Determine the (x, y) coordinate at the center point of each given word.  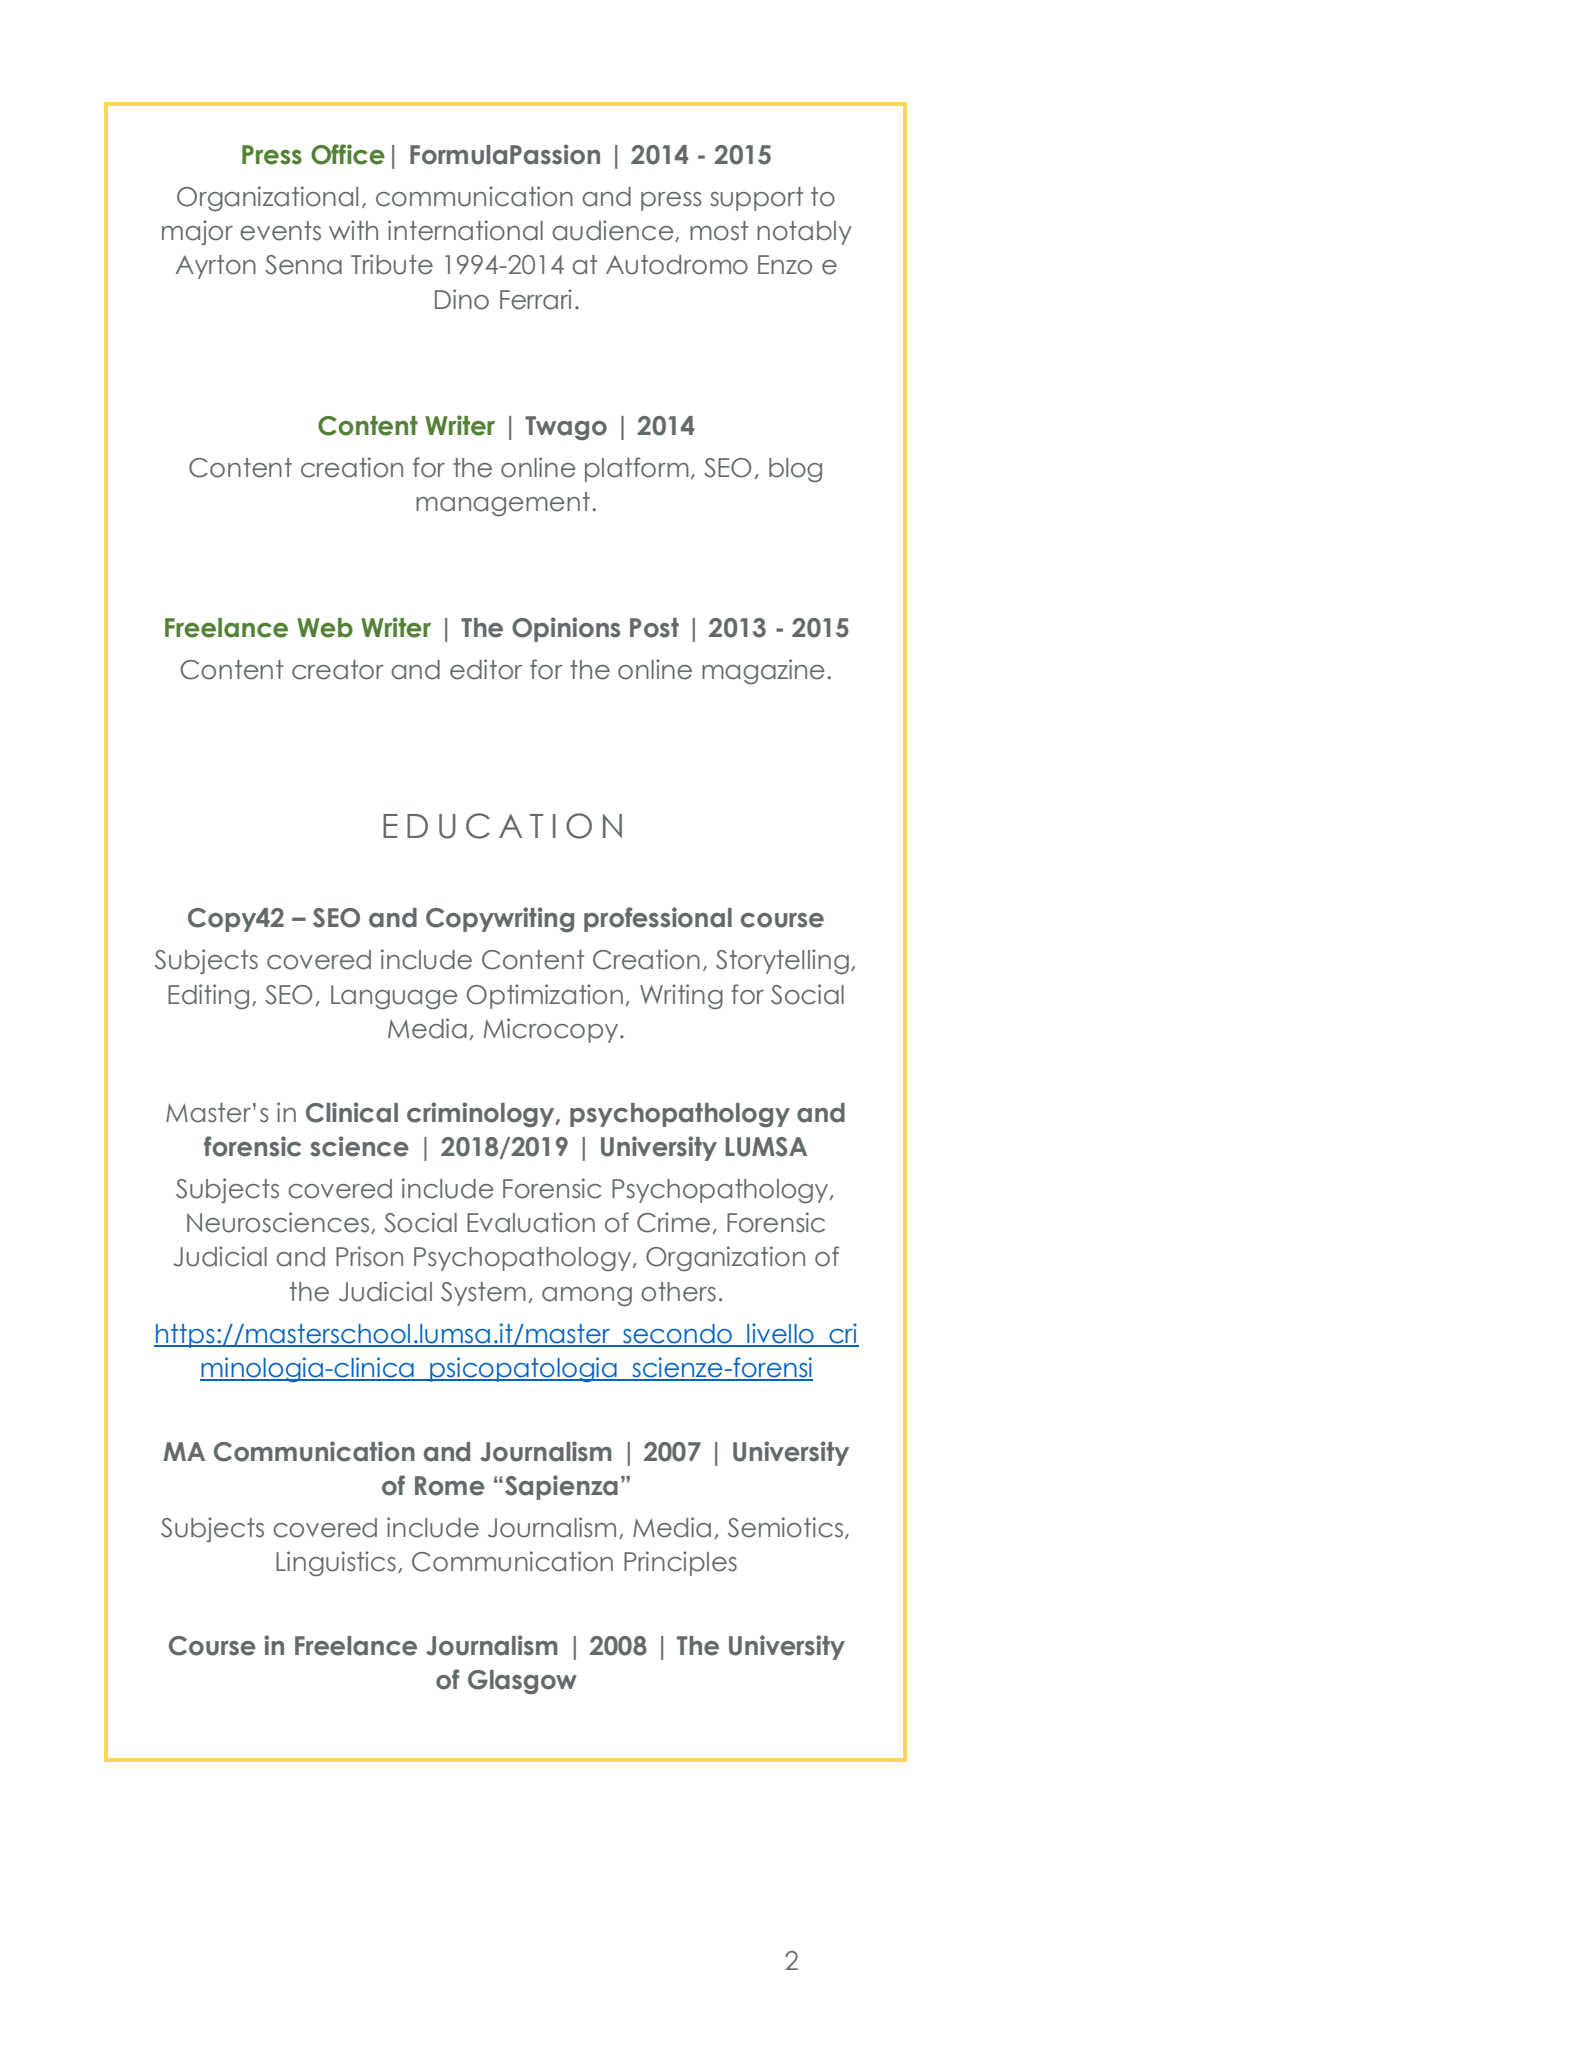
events (280, 231)
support (756, 199)
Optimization (545, 996)
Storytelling (782, 962)
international (465, 230)
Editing (208, 996)
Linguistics (336, 1563)
